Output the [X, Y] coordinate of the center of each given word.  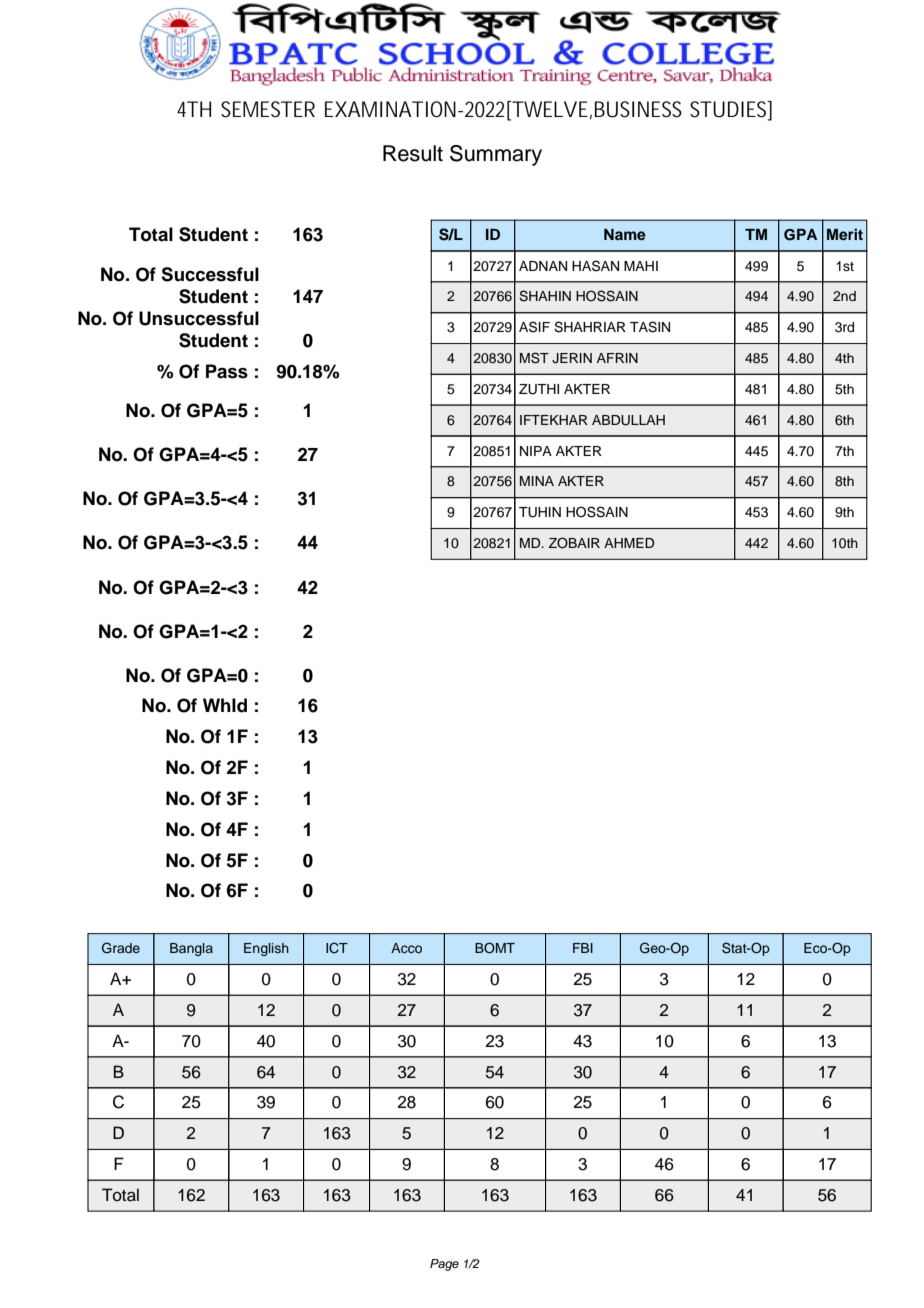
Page [444, 1265]
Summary [496, 155]
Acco [406, 948]
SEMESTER [268, 109]
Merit [845, 234]
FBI [583, 948]
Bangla [191, 949]
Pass [227, 371]
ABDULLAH [628, 420]
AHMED [629, 543]
